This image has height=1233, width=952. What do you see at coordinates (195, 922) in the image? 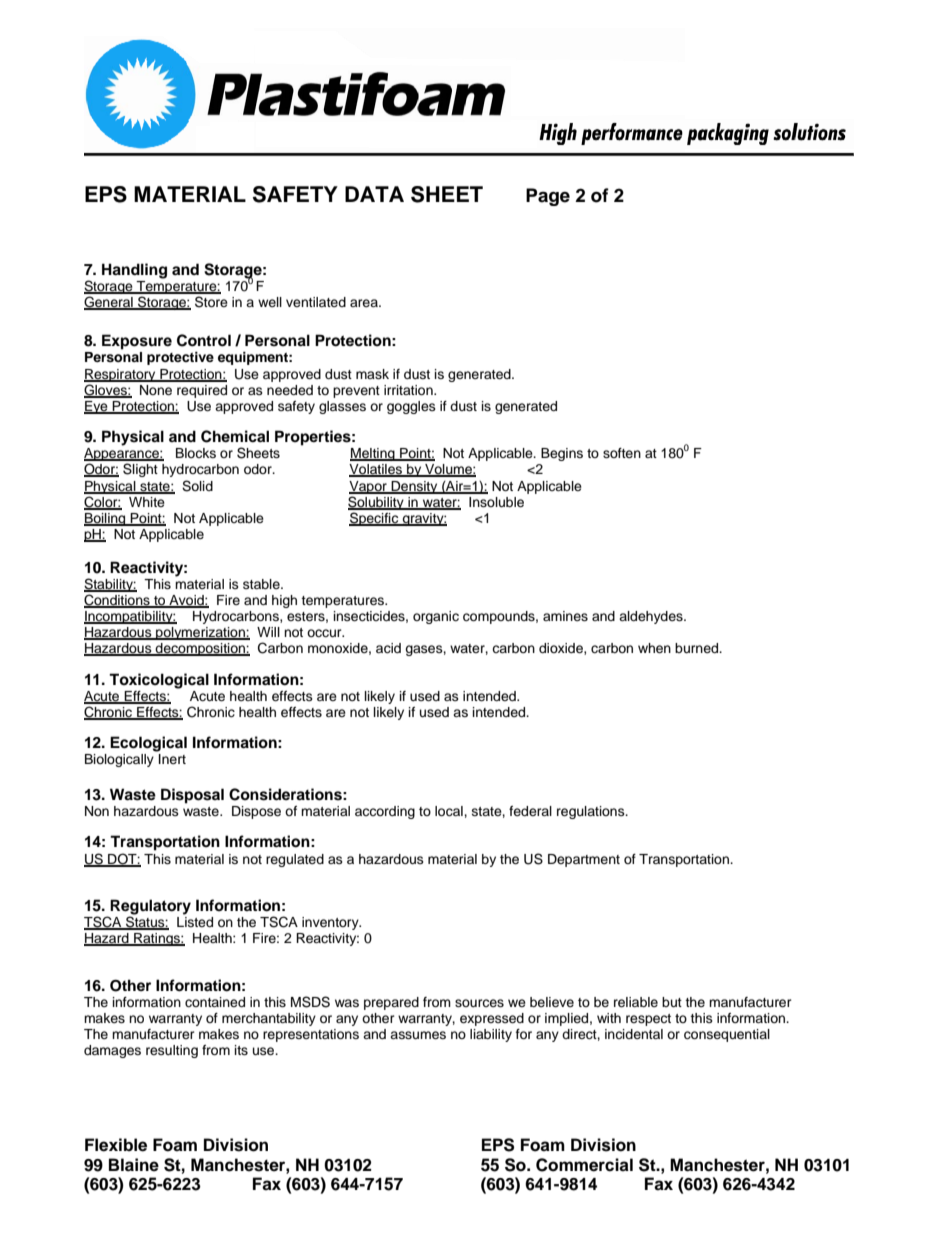
I see `Listed` at bounding box center [195, 922].
